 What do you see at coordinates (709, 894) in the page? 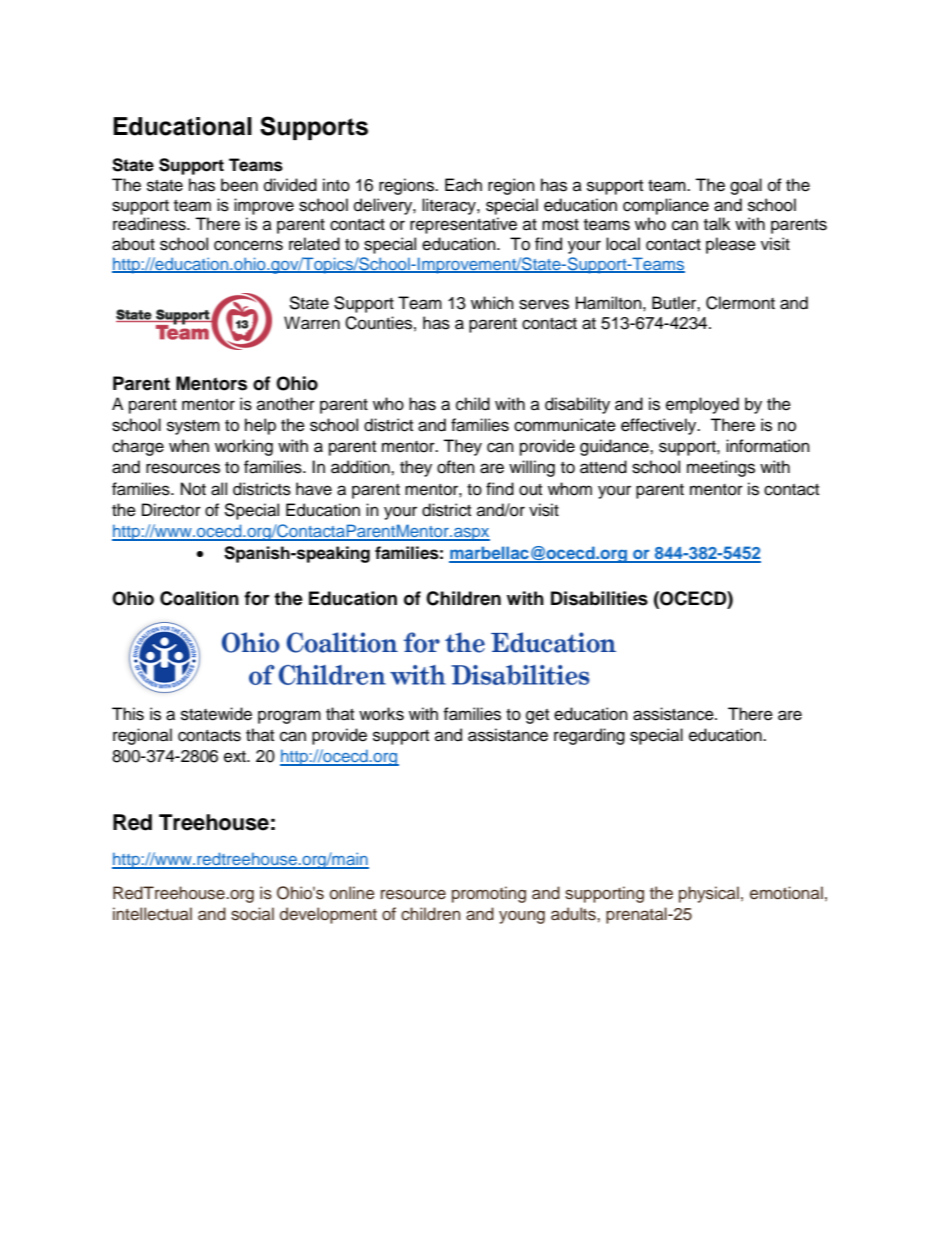
I see `physical` at bounding box center [709, 894].
